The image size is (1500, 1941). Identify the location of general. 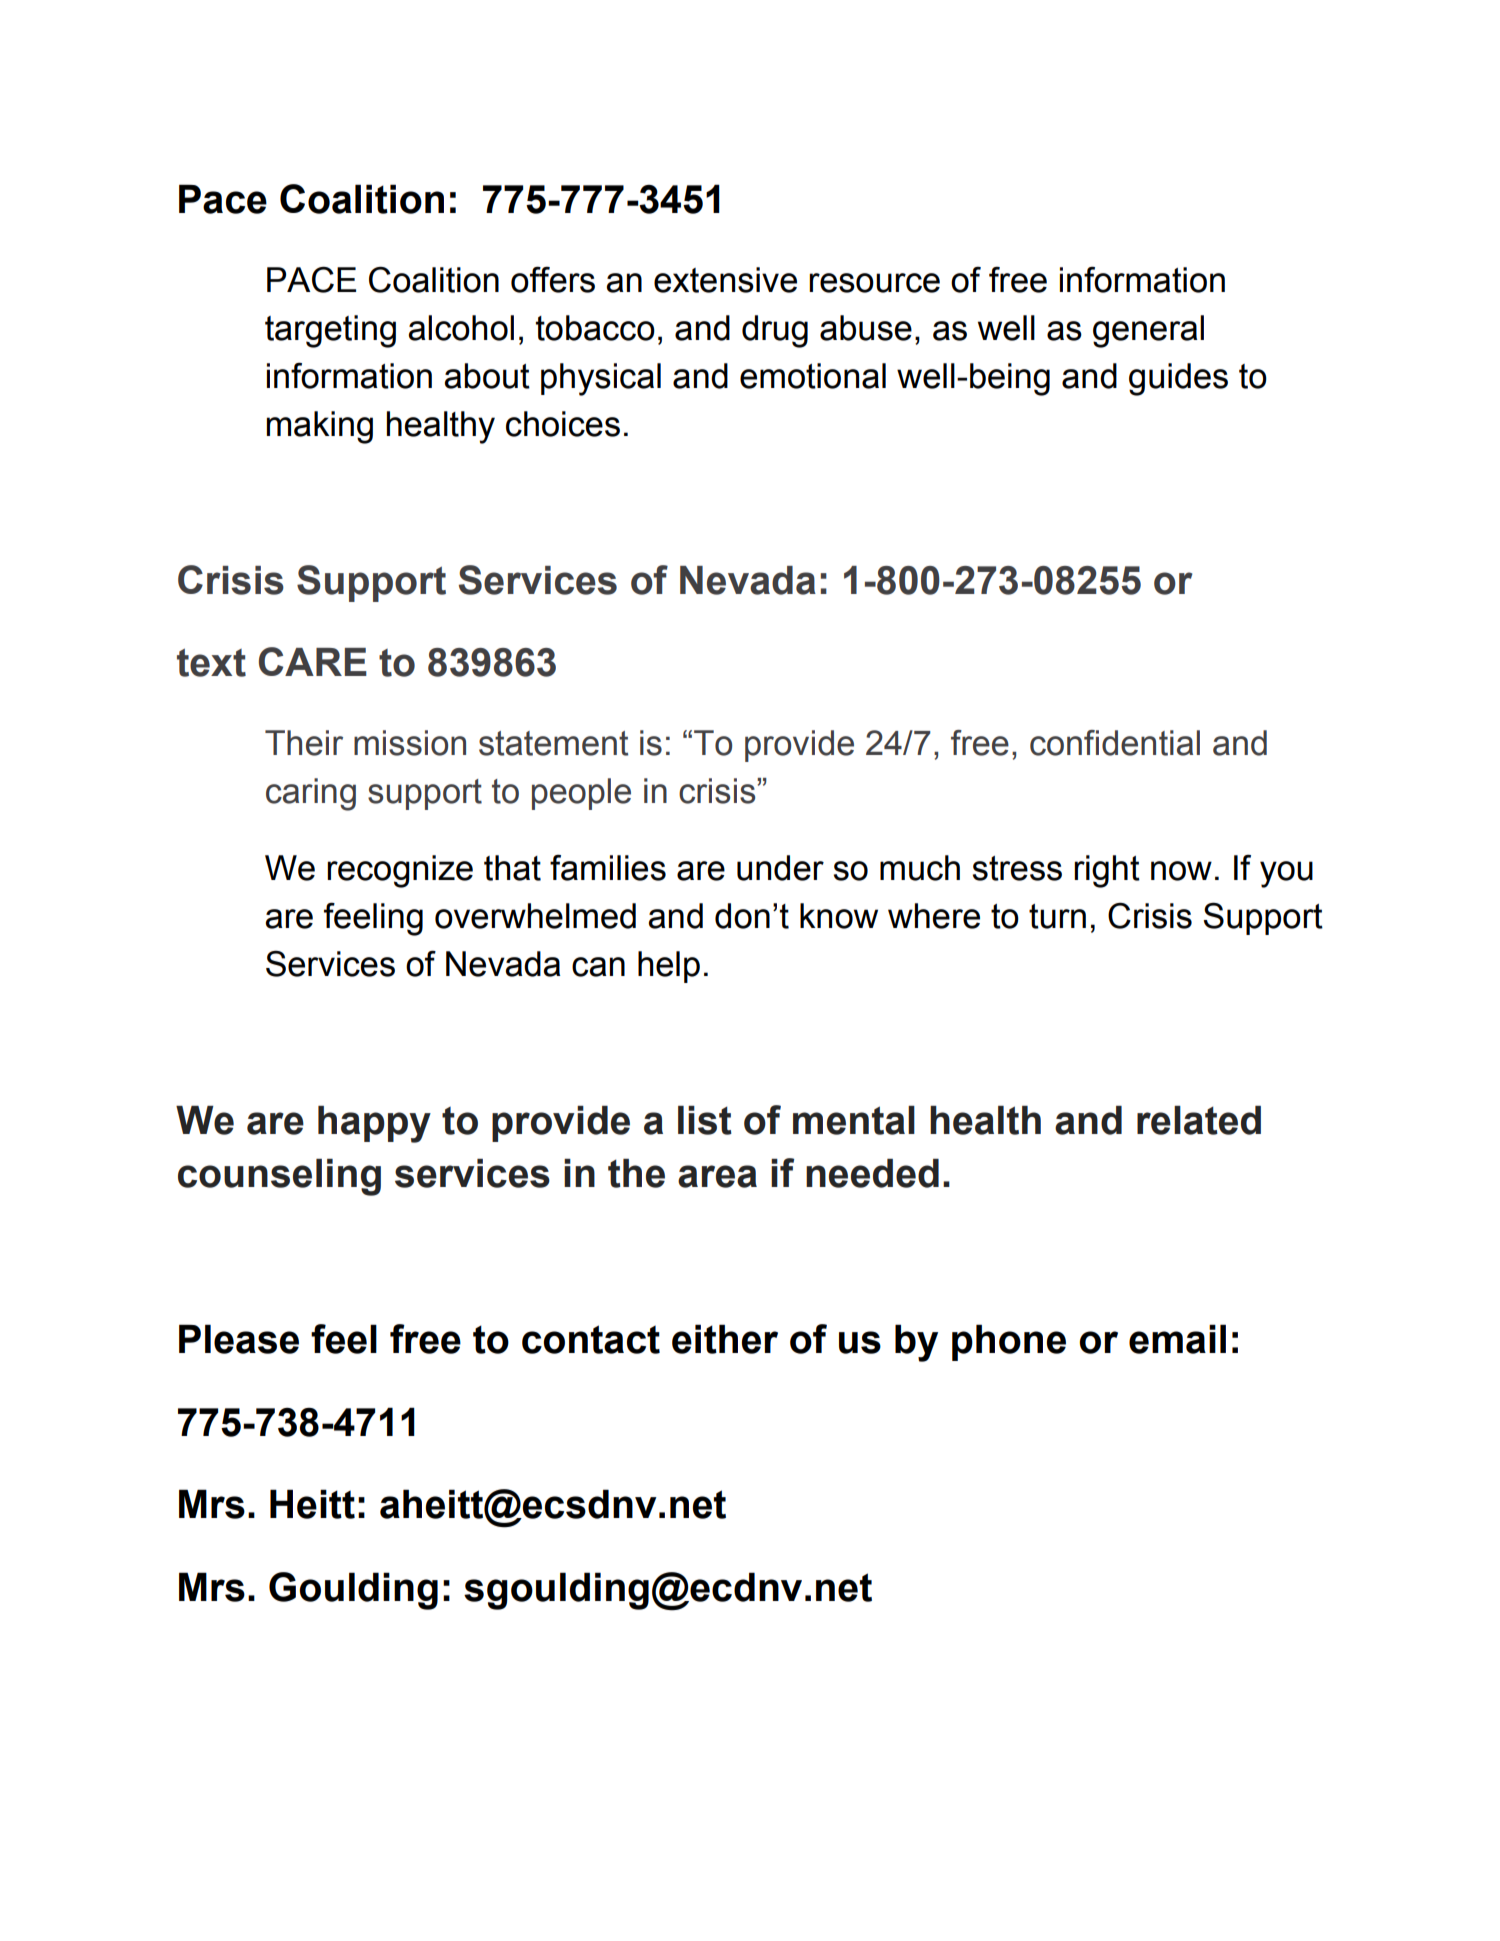
(1148, 331).
